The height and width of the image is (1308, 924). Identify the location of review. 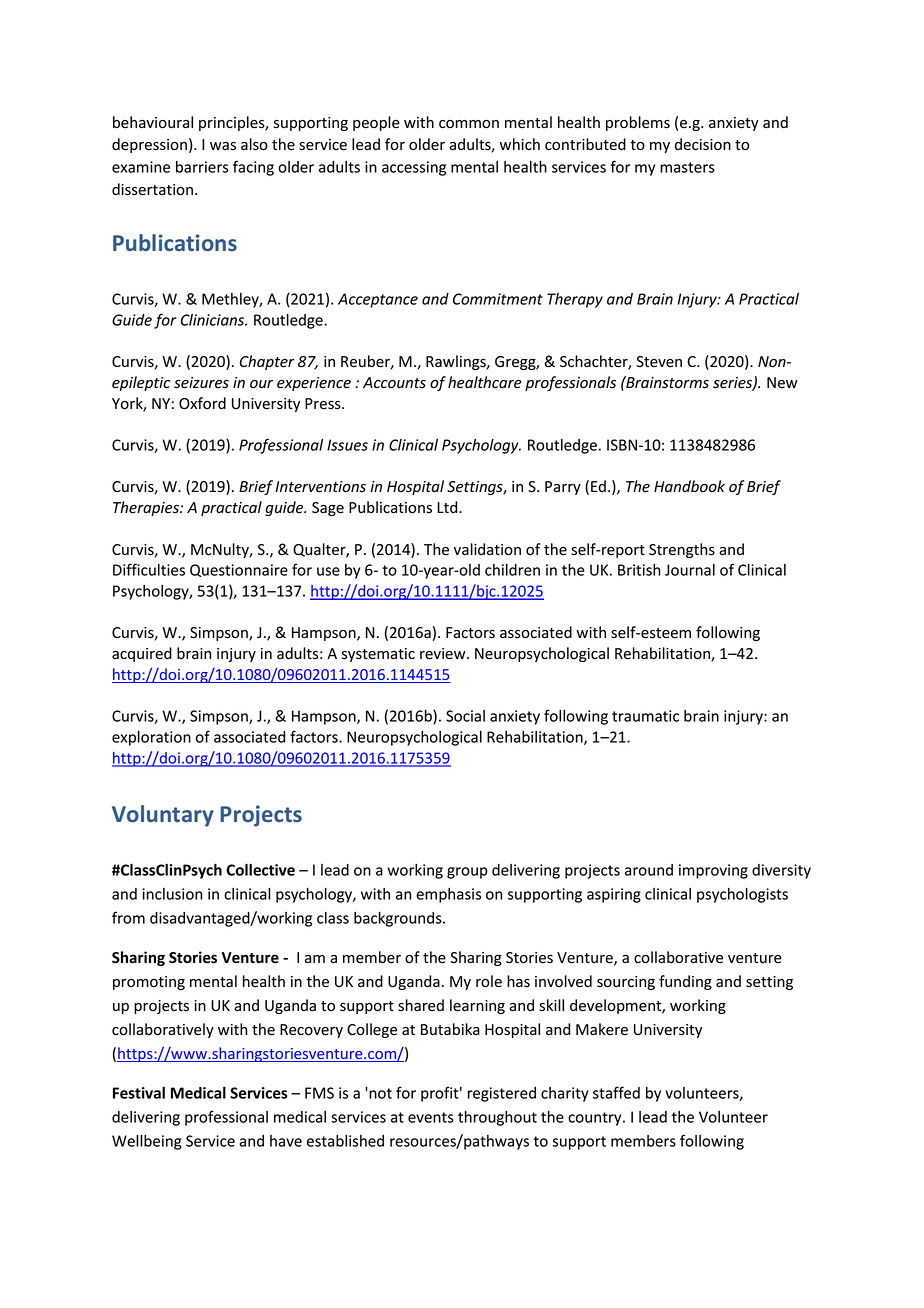
(444, 654).
